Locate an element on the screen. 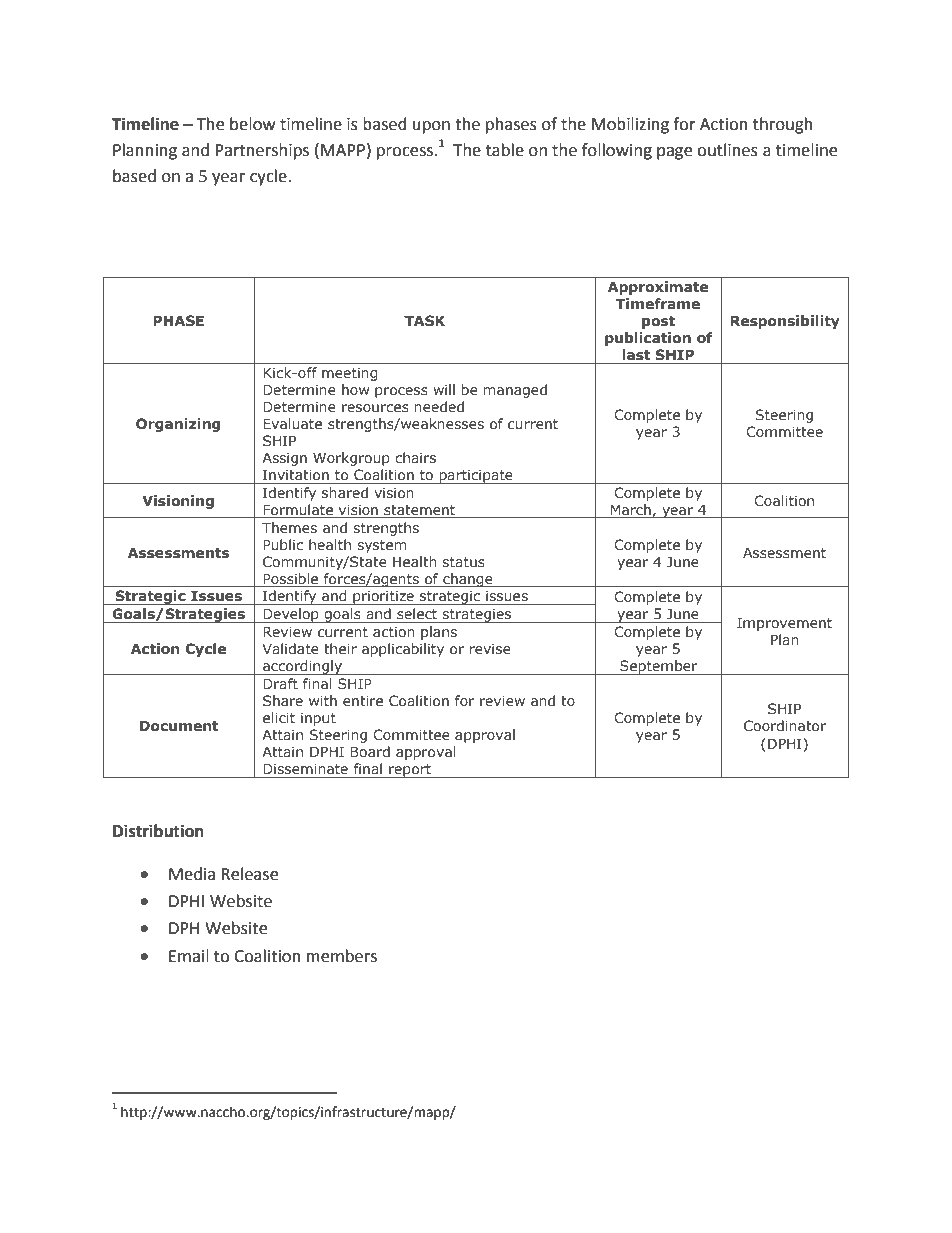  Themes is located at coordinates (289, 527).
